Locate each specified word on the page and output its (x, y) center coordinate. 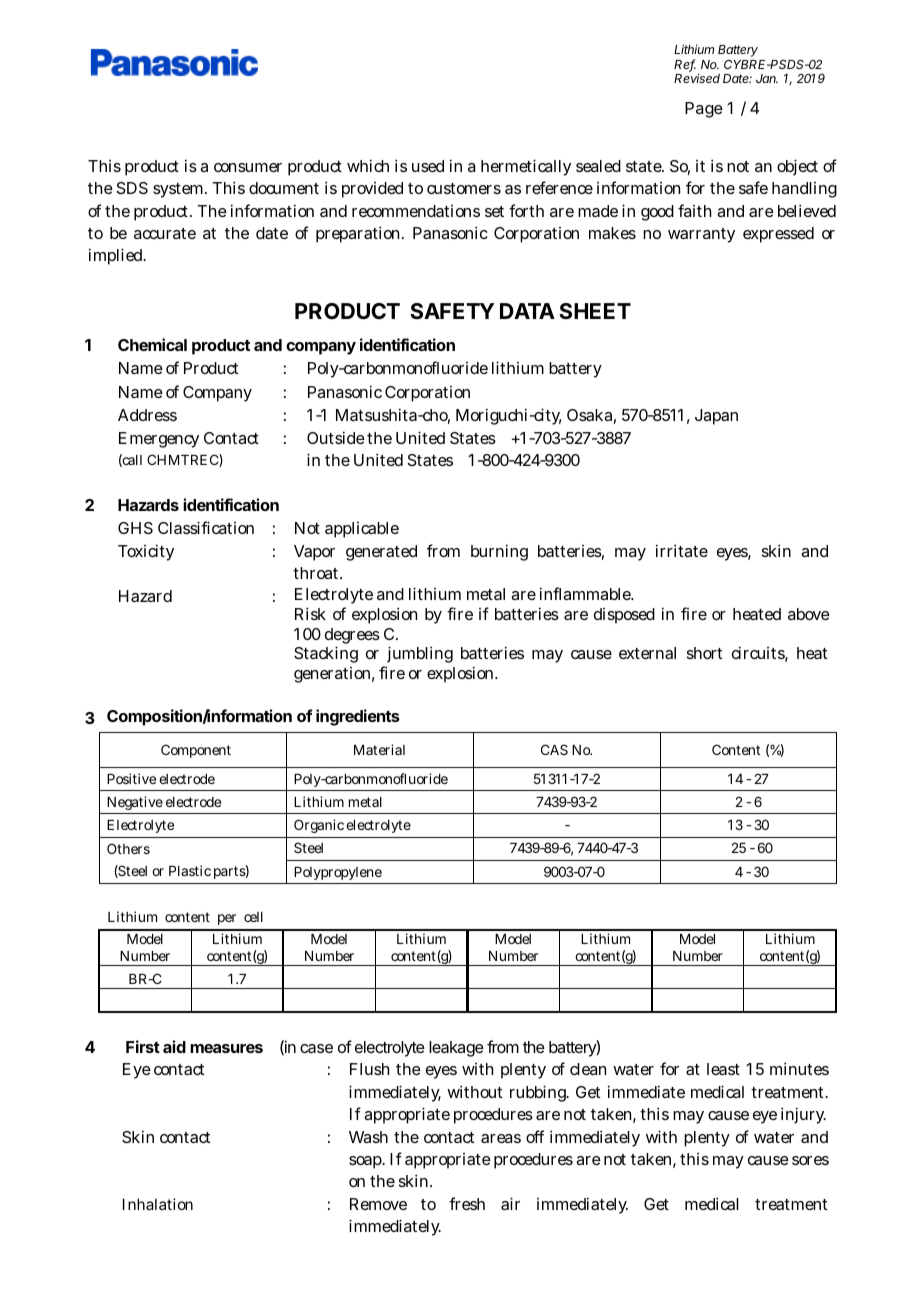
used (428, 166)
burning (499, 552)
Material (379, 749)
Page (704, 110)
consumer (248, 167)
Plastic (190, 870)
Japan (716, 417)
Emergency (159, 440)
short (704, 653)
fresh (467, 1203)
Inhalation (158, 1204)
